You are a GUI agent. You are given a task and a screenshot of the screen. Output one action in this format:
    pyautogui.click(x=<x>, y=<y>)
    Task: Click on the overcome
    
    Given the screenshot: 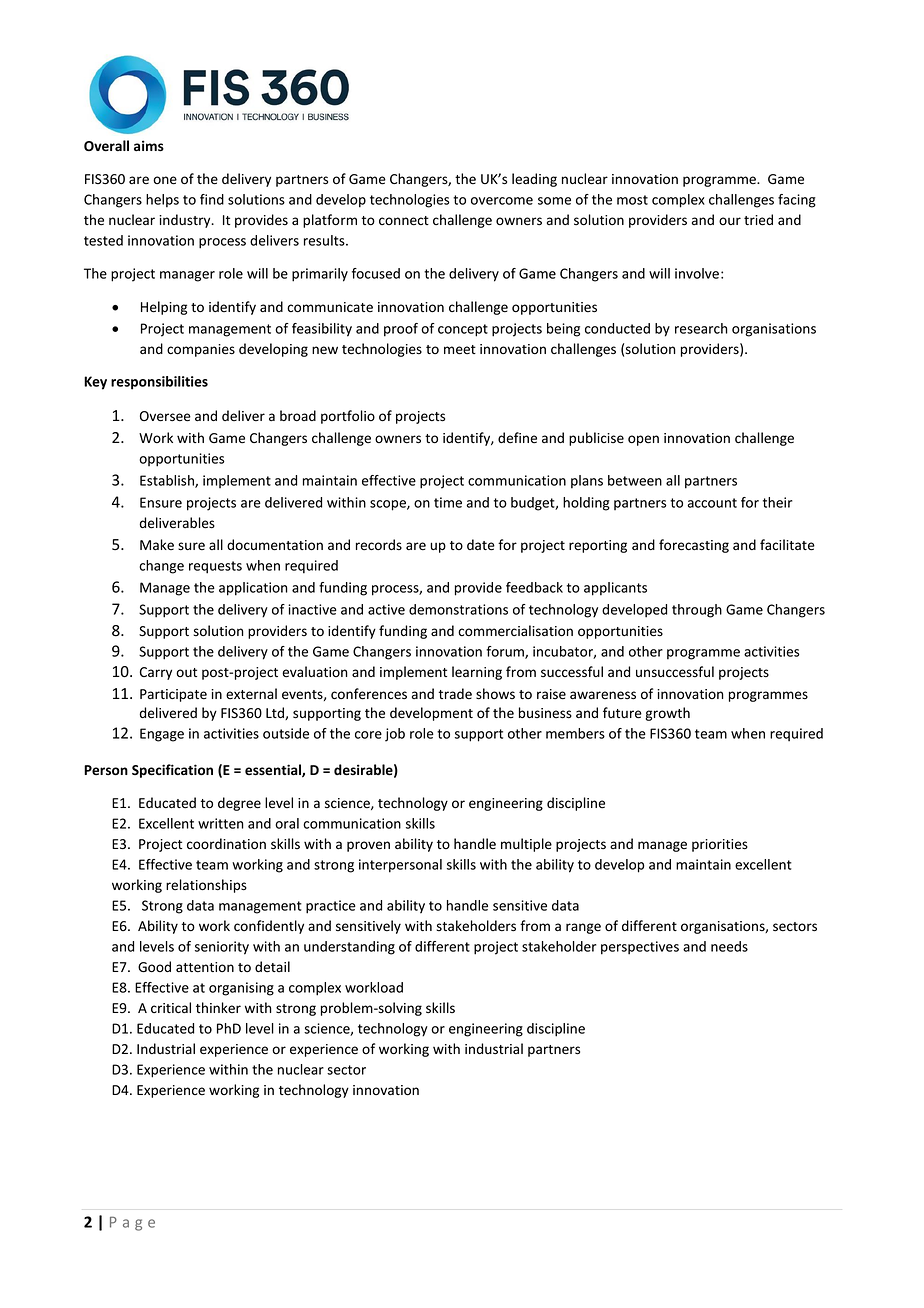 What is the action you would take?
    pyautogui.click(x=502, y=201)
